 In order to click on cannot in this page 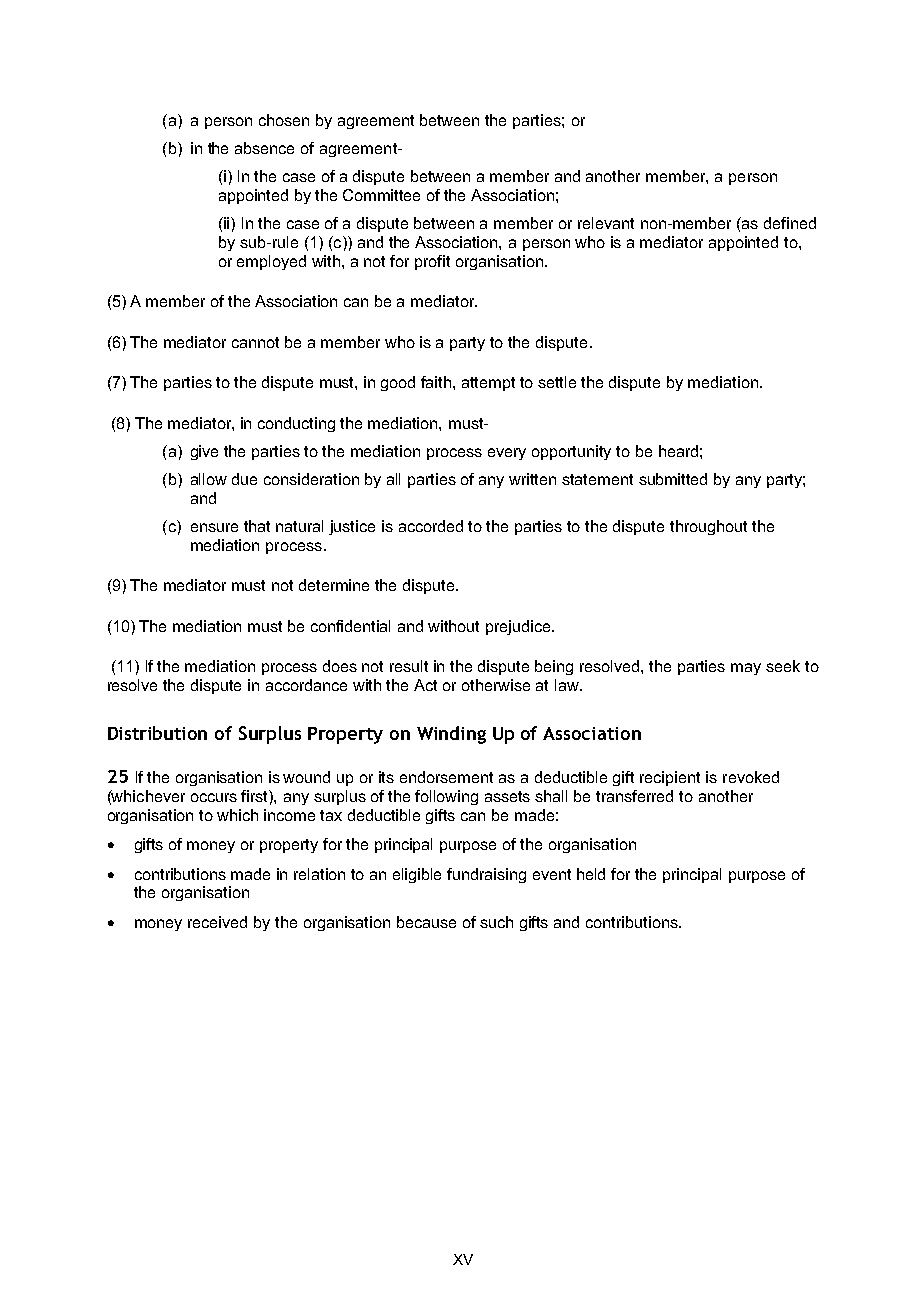, I will do `click(255, 342)`.
